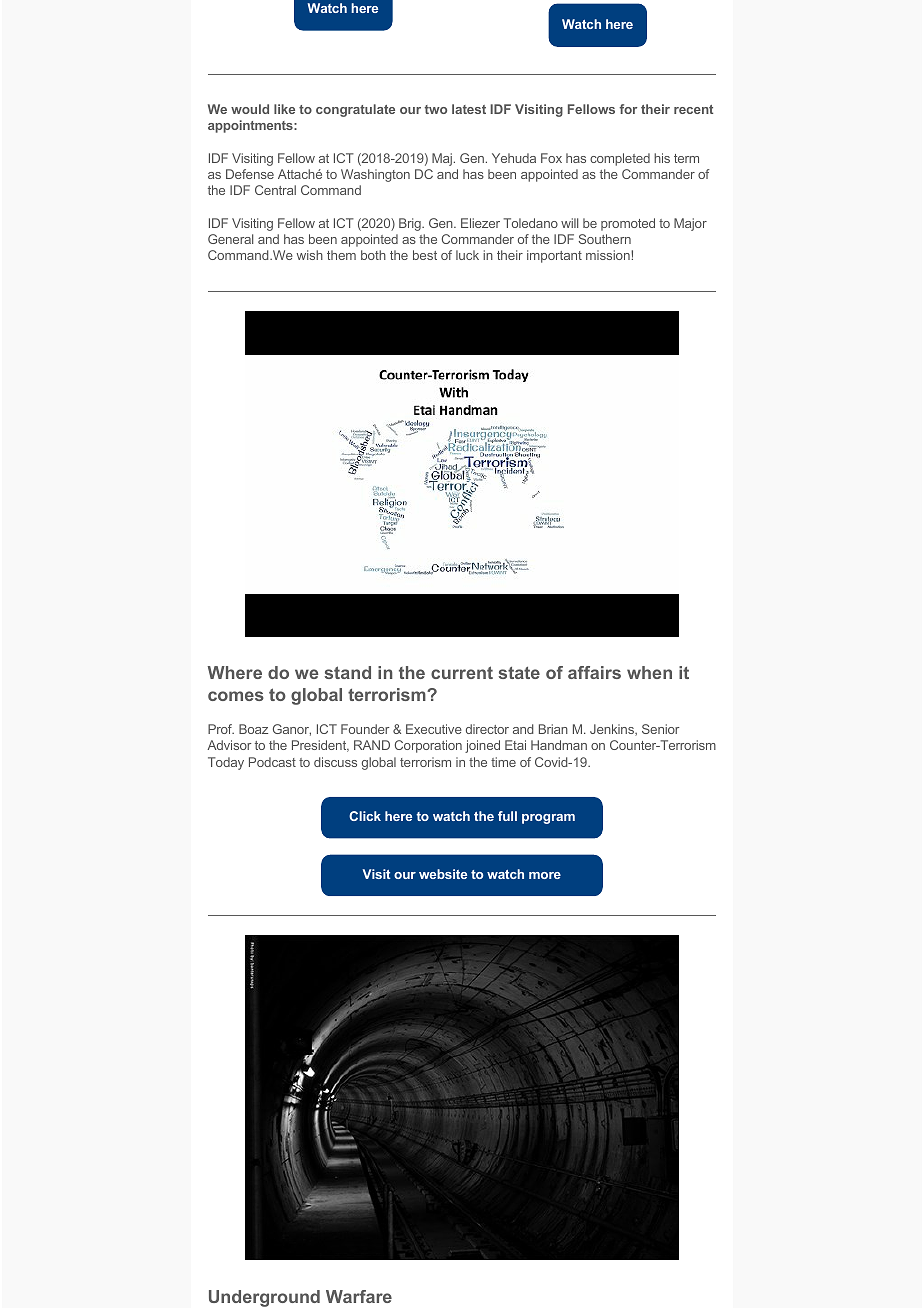 The width and height of the page is (924, 1308). What do you see at coordinates (443, 874) in the page?
I see `website` at bounding box center [443, 874].
